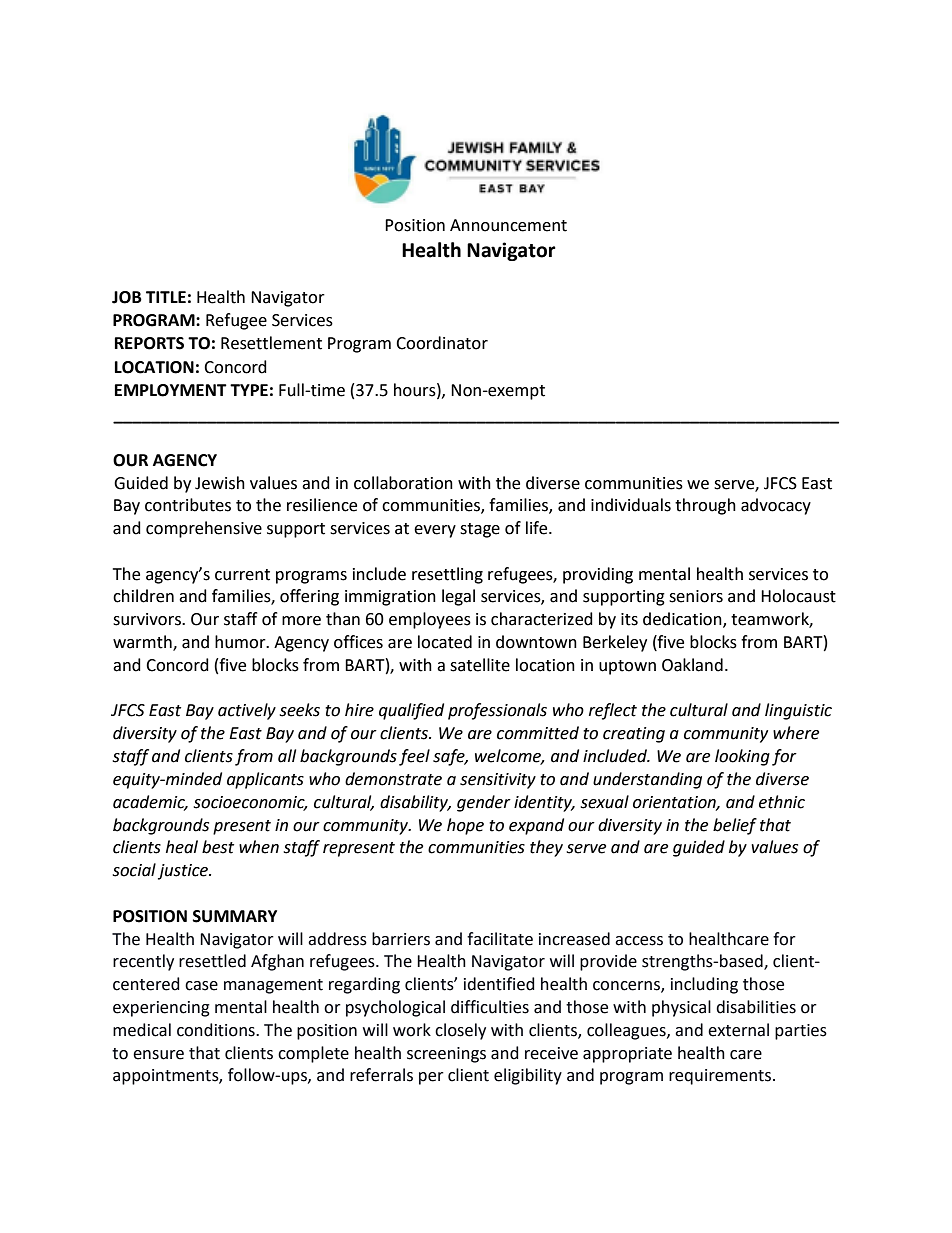 This screenshot has width=952, height=1233. What do you see at coordinates (241, 642) in the screenshot?
I see `humor` at bounding box center [241, 642].
